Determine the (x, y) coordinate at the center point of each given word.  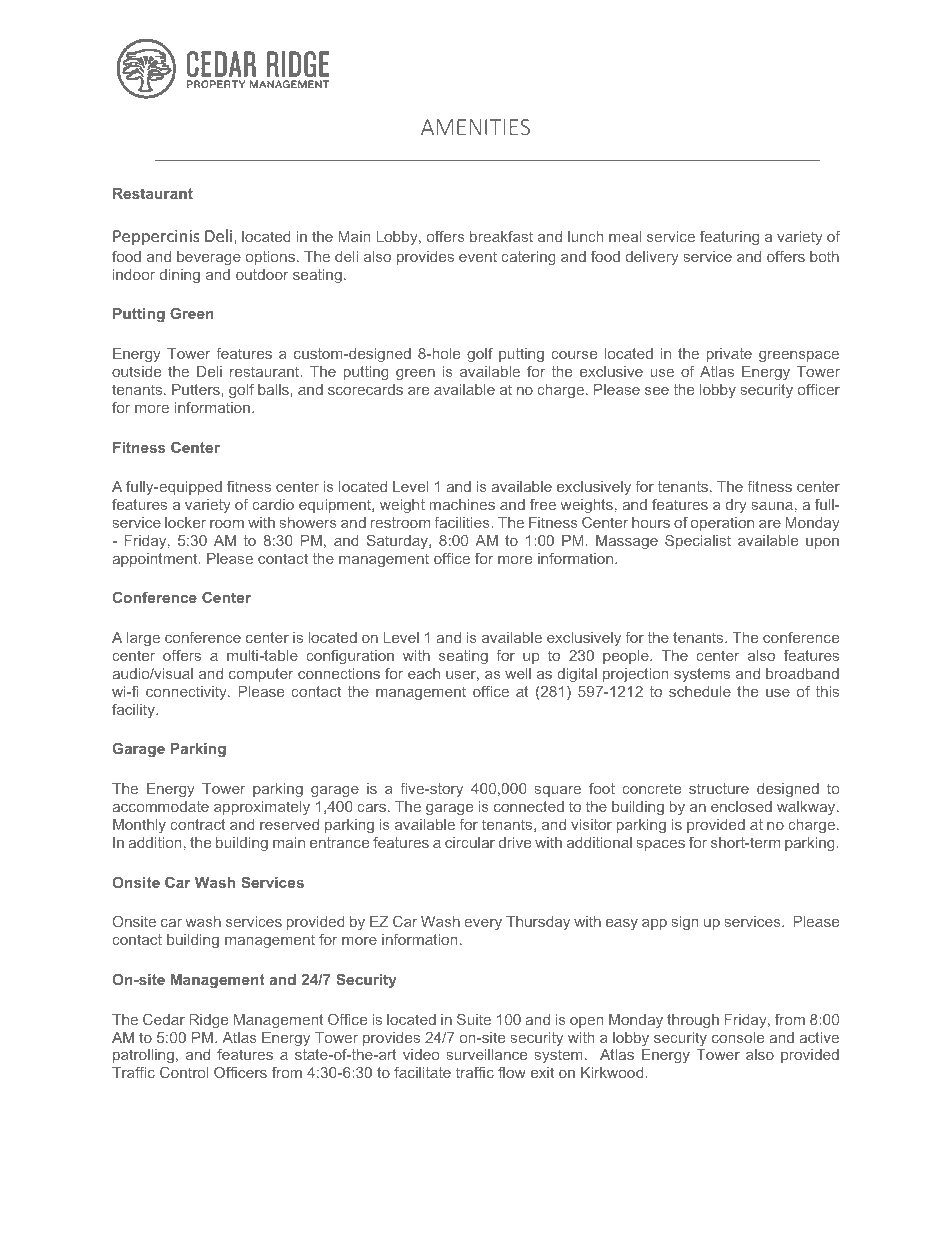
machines (462, 504)
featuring (729, 238)
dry (736, 506)
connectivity (187, 693)
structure (719, 788)
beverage (209, 258)
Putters (197, 389)
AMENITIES (475, 127)
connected (529, 806)
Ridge (209, 1021)
